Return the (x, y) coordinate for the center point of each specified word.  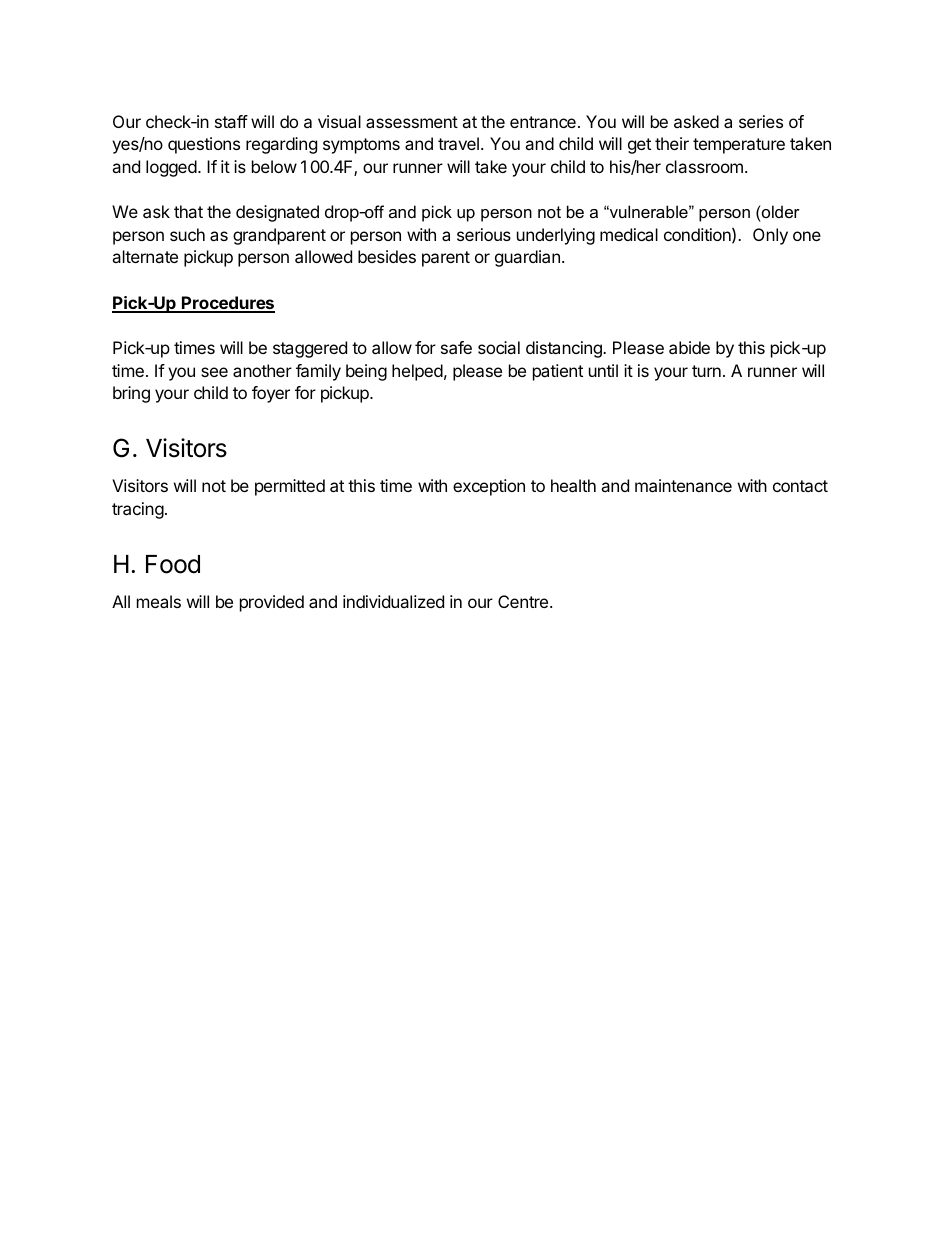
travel (458, 143)
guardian (527, 258)
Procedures (227, 304)
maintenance (683, 485)
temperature (739, 146)
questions (204, 145)
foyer (271, 394)
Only (770, 236)
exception (489, 487)
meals (159, 601)
